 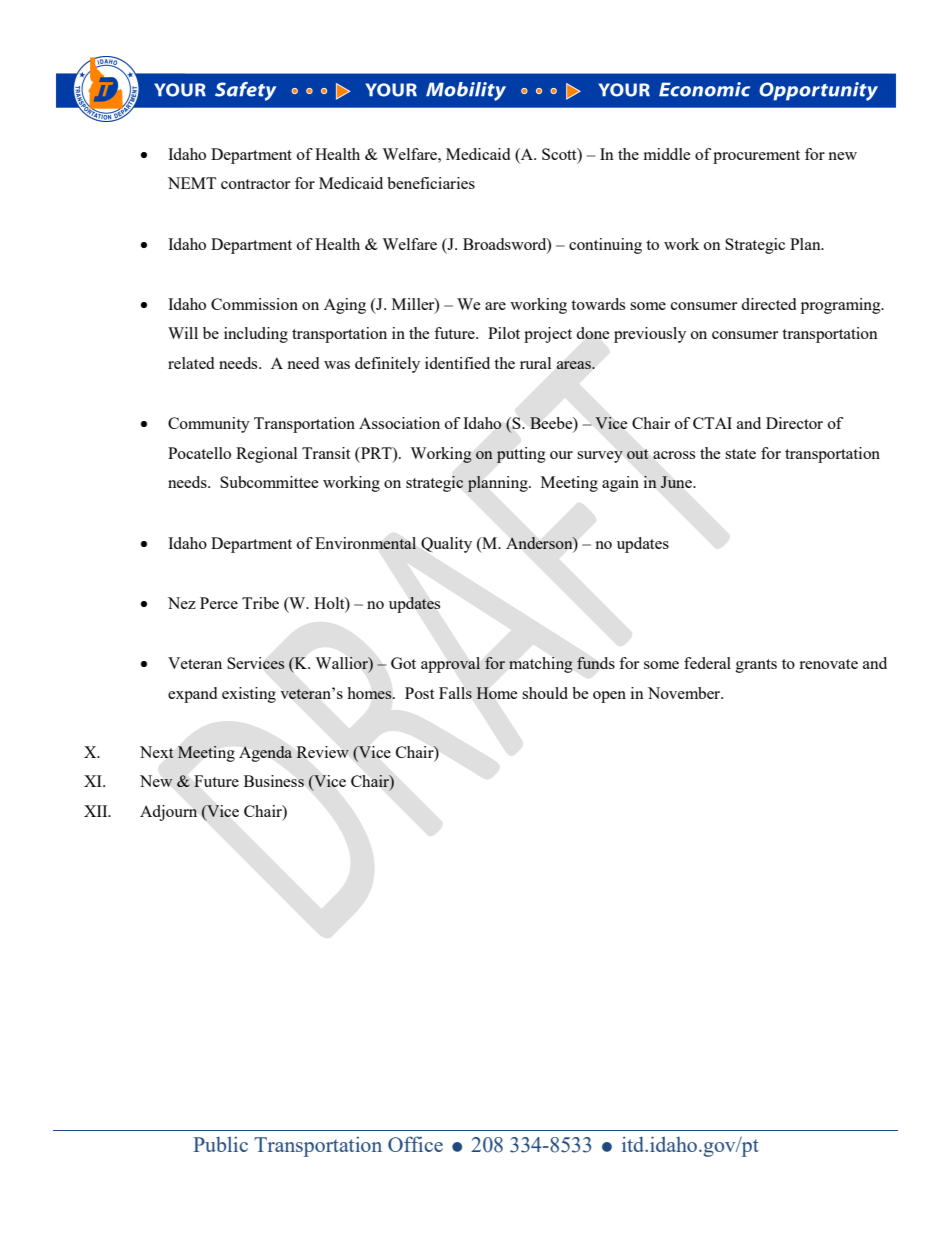 I want to click on Public, so click(x=220, y=1144).
